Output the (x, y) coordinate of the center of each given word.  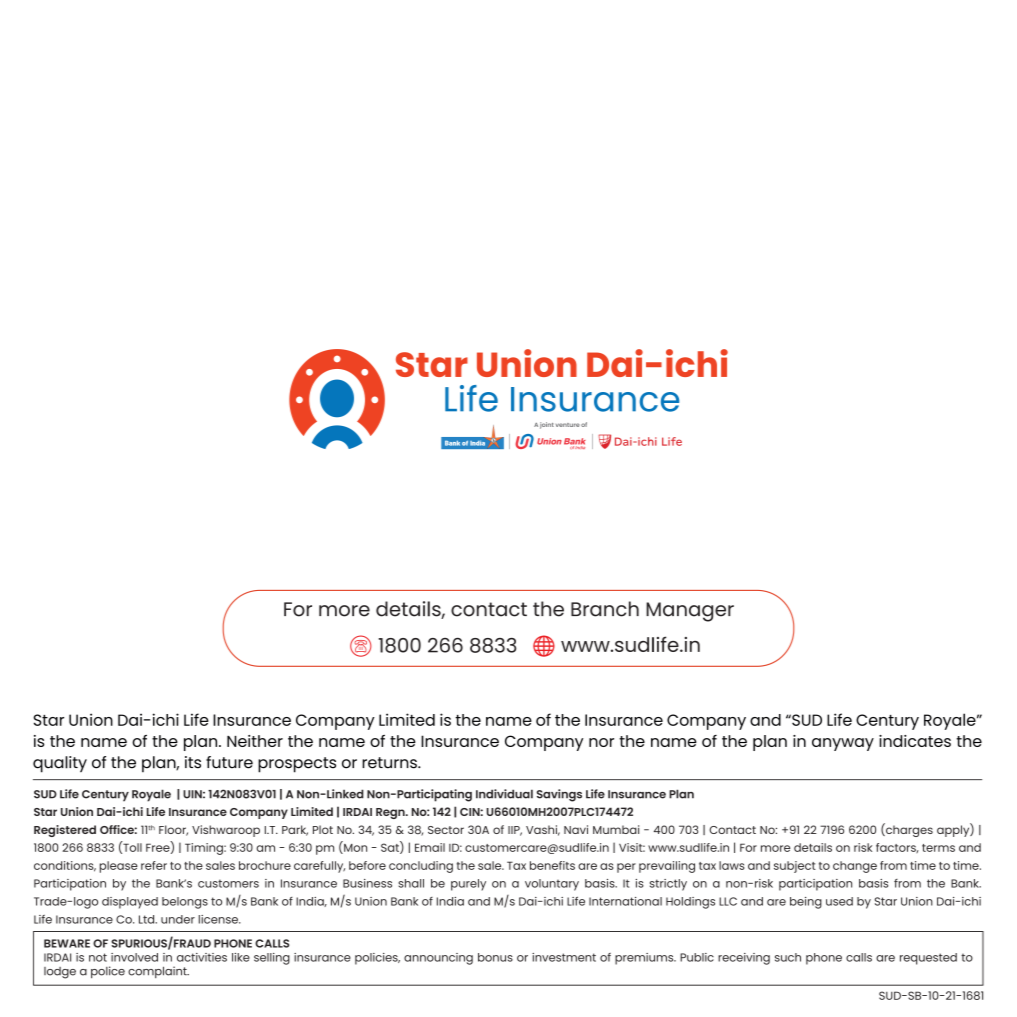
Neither (255, 741)
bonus (495, 957)
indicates (915, 741)
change (855, 867)
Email (430, 847)
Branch (605, 609)
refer (154, 865)
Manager (690, 612)
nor (601, 742)
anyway (843, 744)
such (788, 957)
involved (134, 957)
